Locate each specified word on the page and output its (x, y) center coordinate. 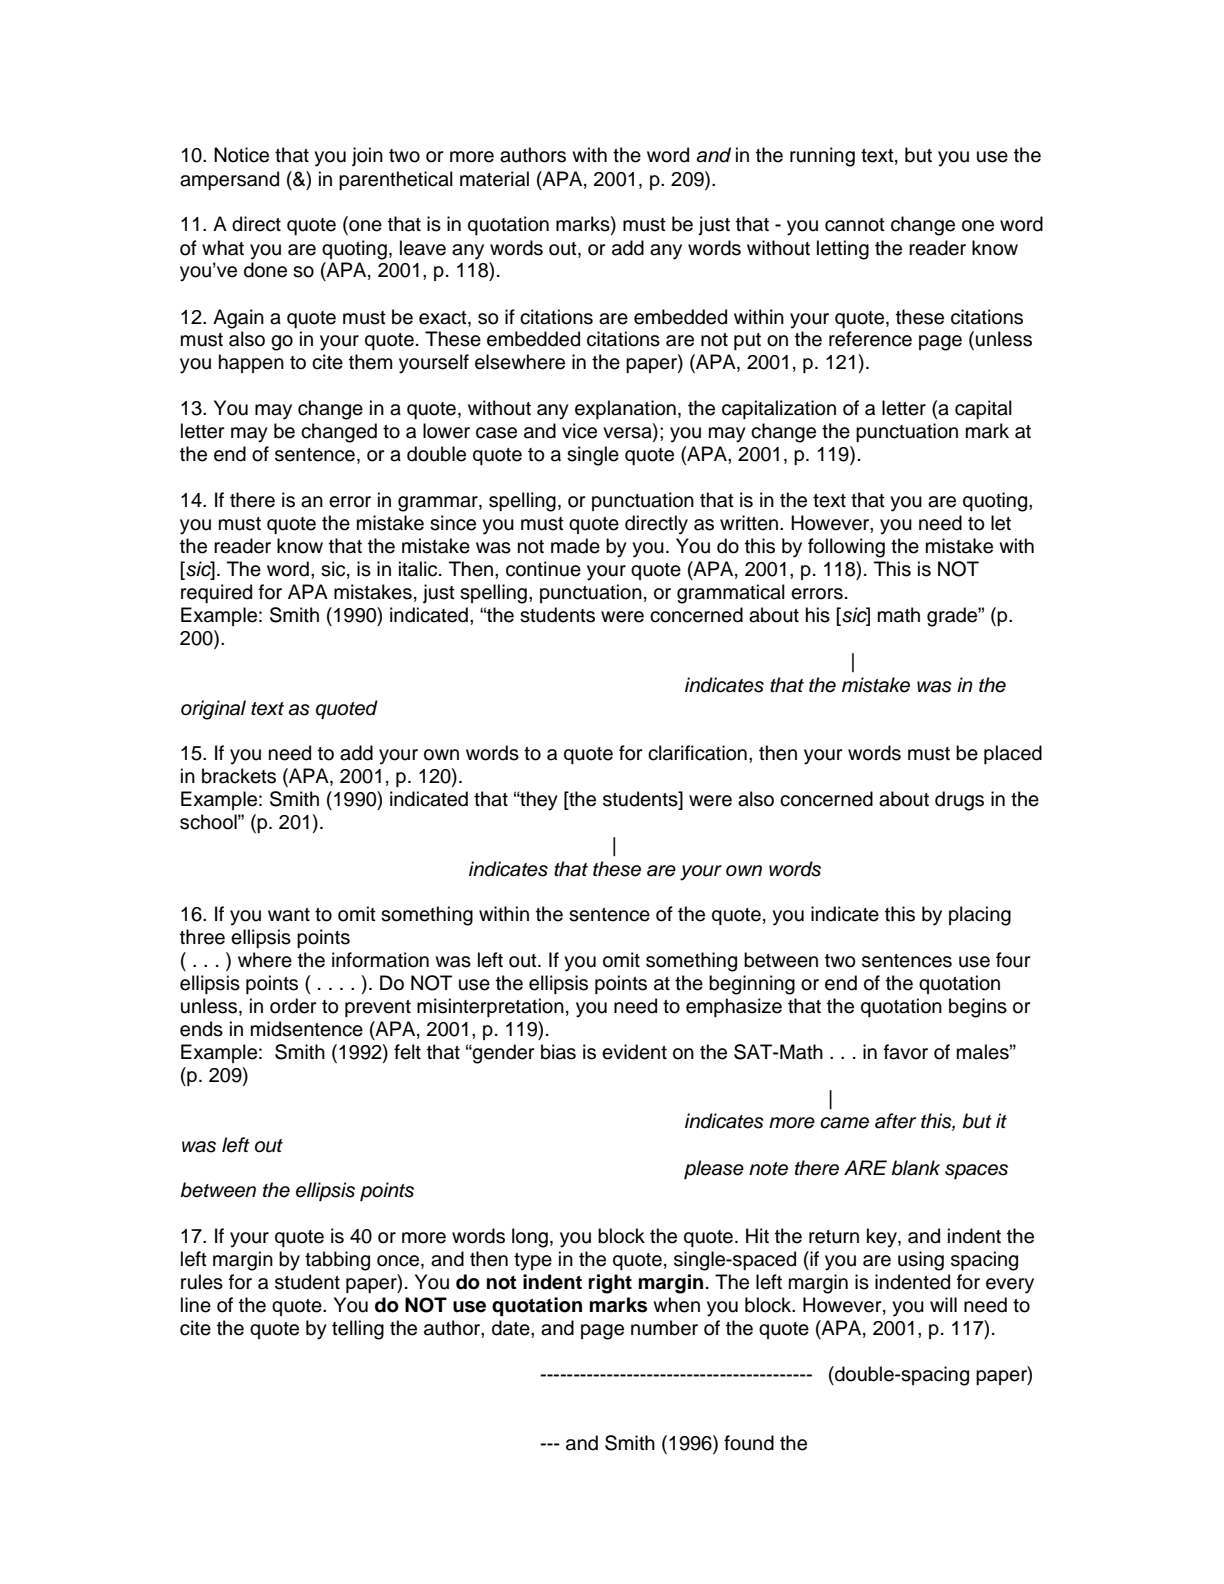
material (494, 179)
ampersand (229, 180)
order (293, 1006)
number (664, 1328)
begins (978, 1008)
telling (358, 1330)
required (216, 593)
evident (634, 1052)
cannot (855, 225)
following (846, 548)
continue (543, 569)
